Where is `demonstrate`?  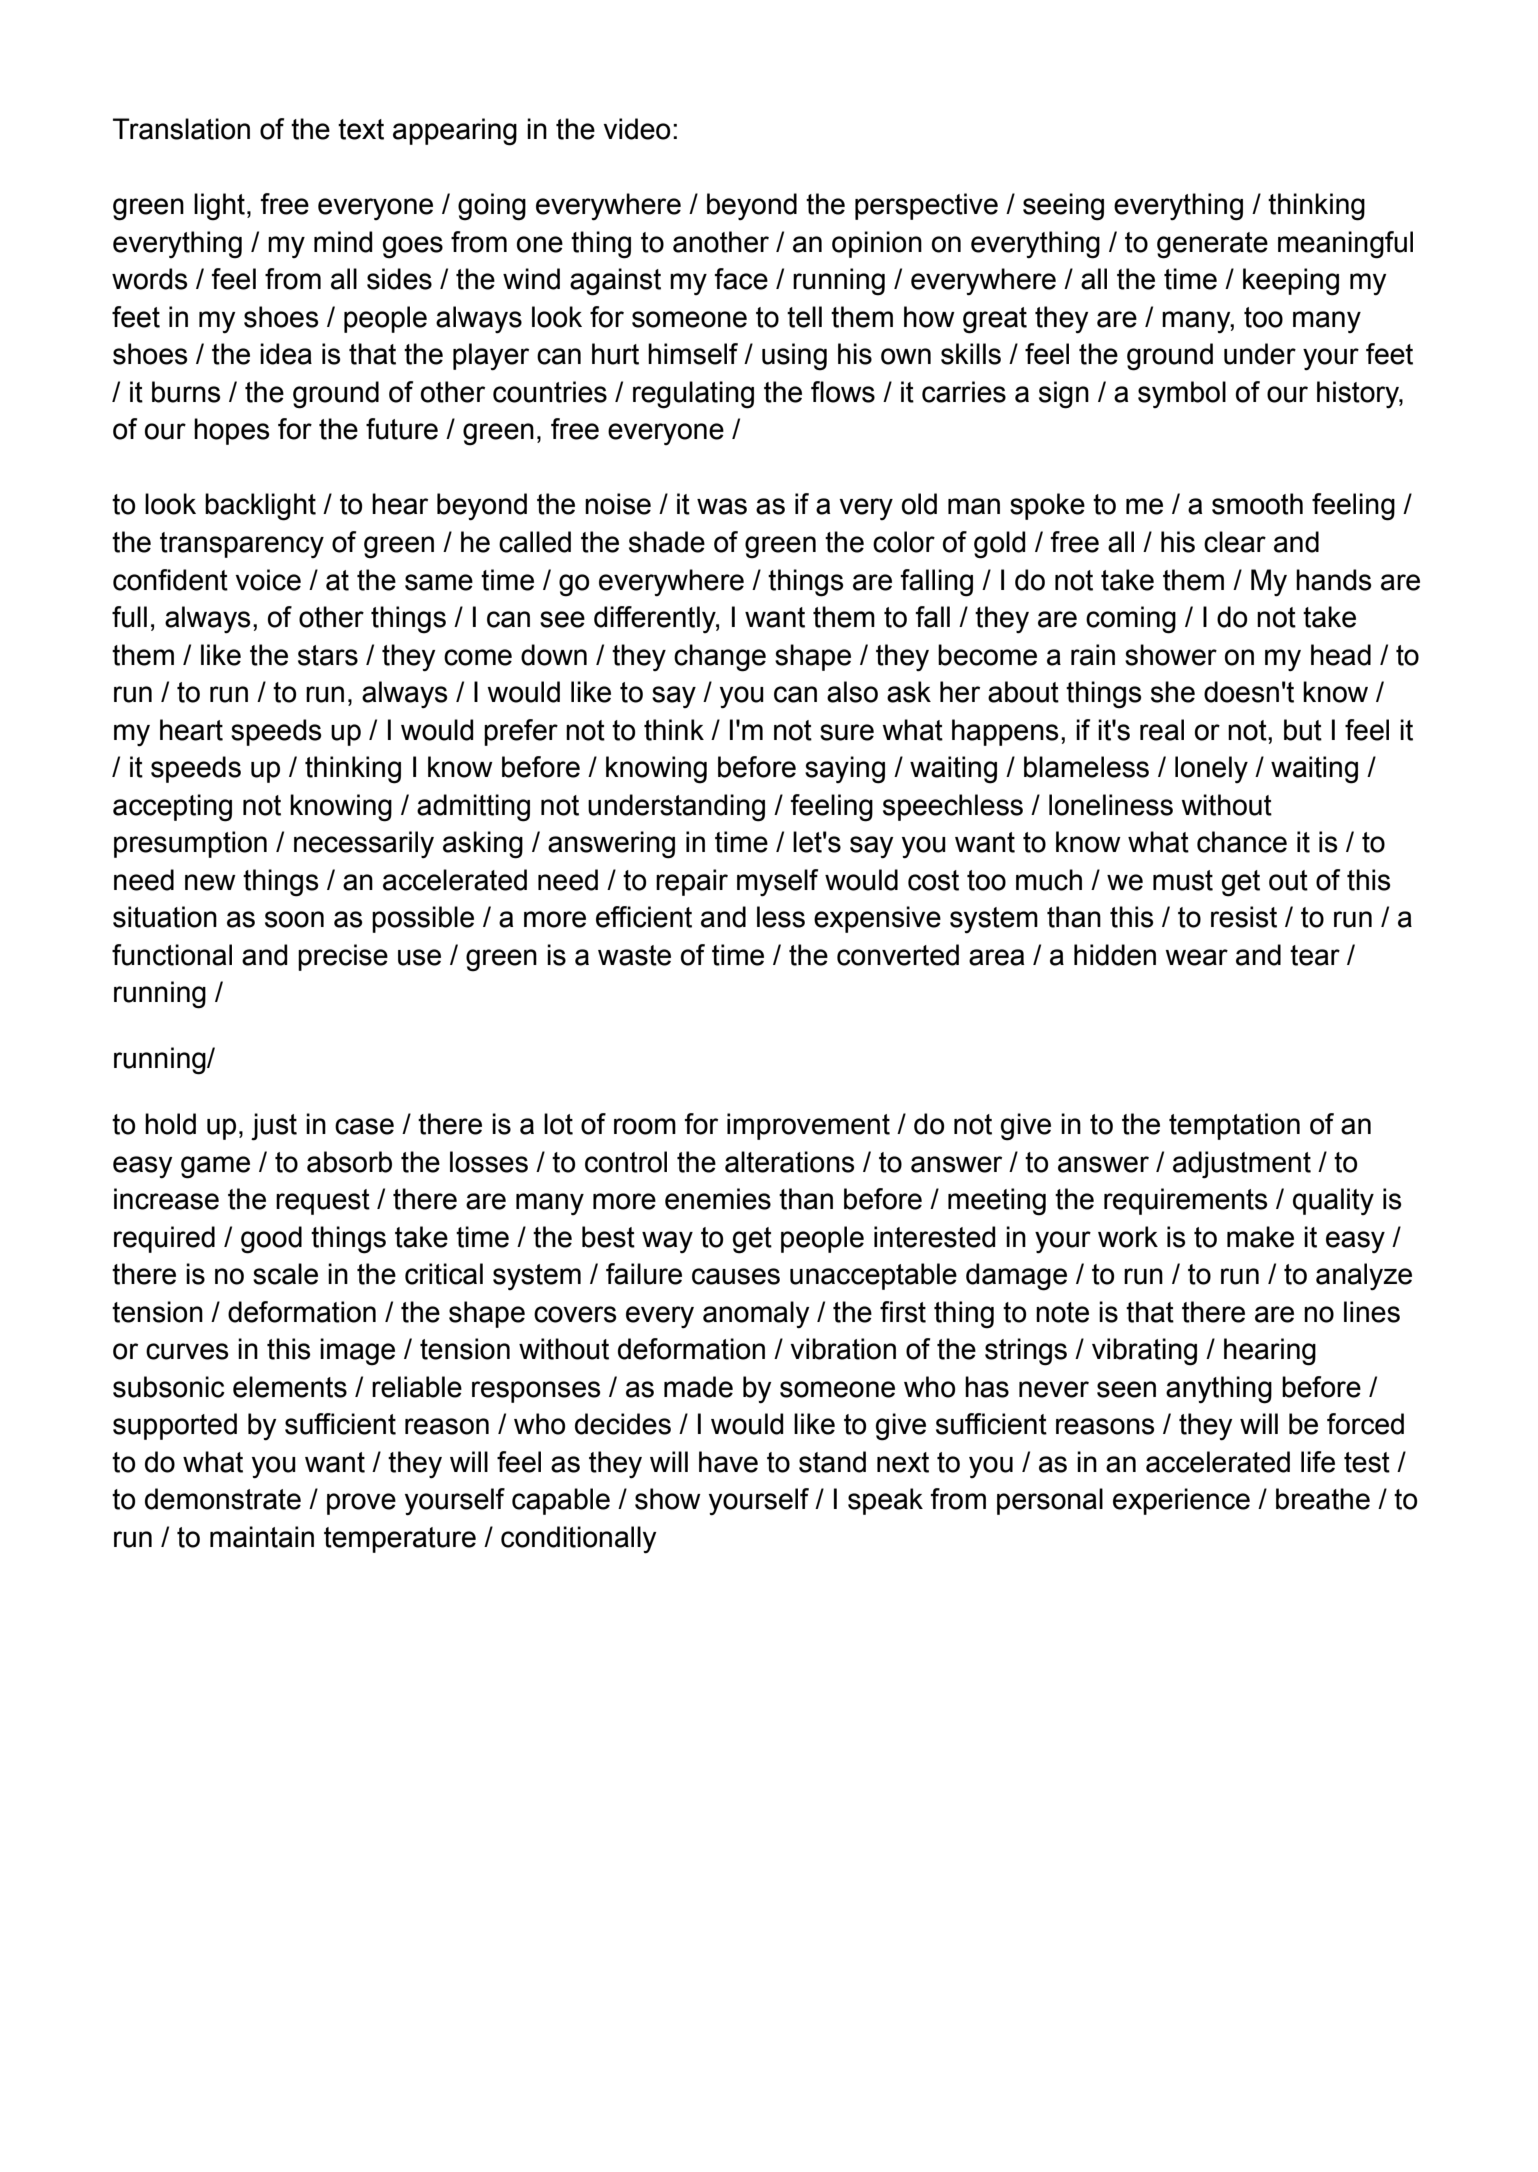 demonstrate is located at coordinates (223, 1499).
